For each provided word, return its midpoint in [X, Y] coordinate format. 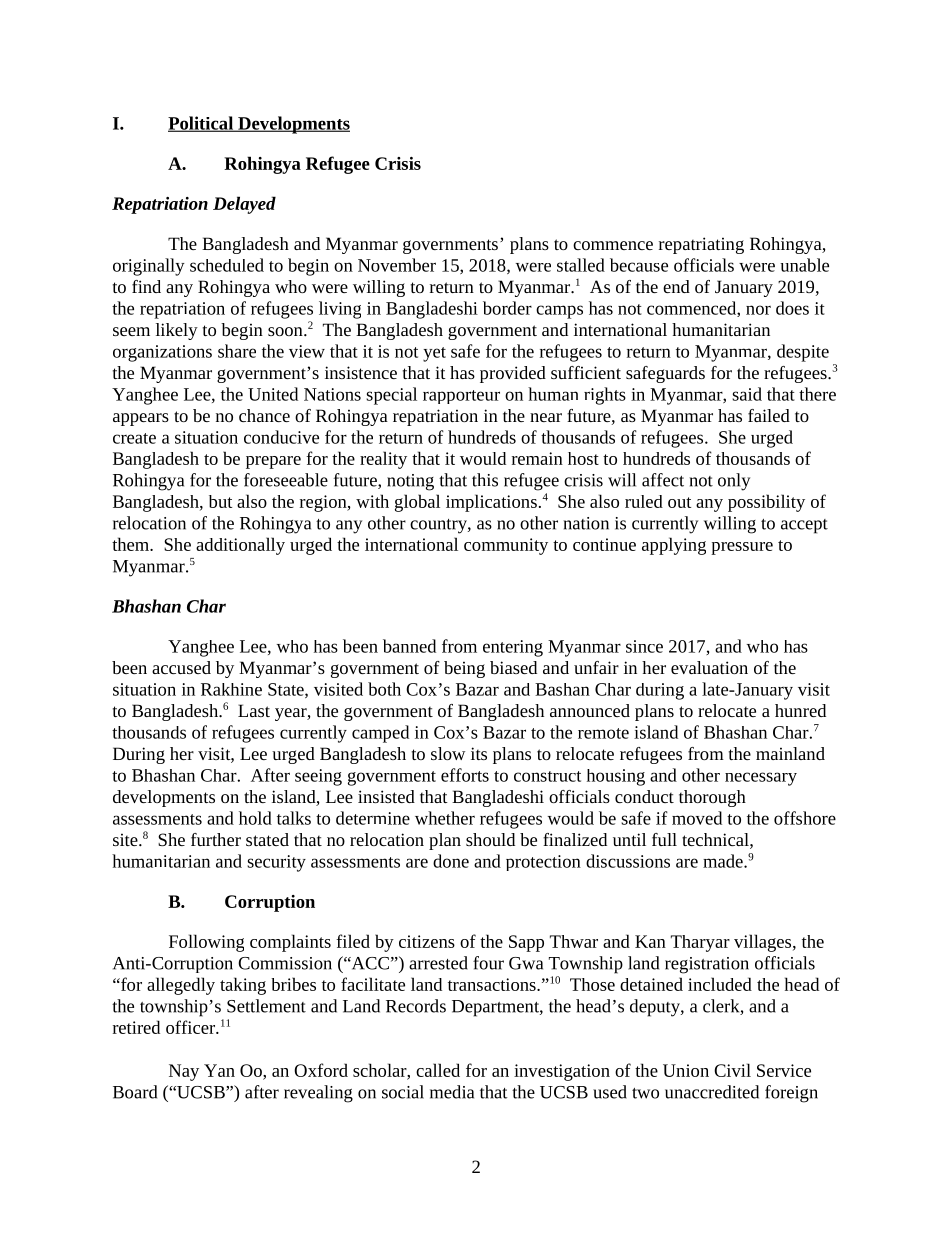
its [479, 753]
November [397, 265]
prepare [273, 462]
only [734, 482]
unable [804, 265]
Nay [184, 1072]
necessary [761, 779]
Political [202, 124]
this [485, 480]
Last [254, 710]
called [438, 1070]
